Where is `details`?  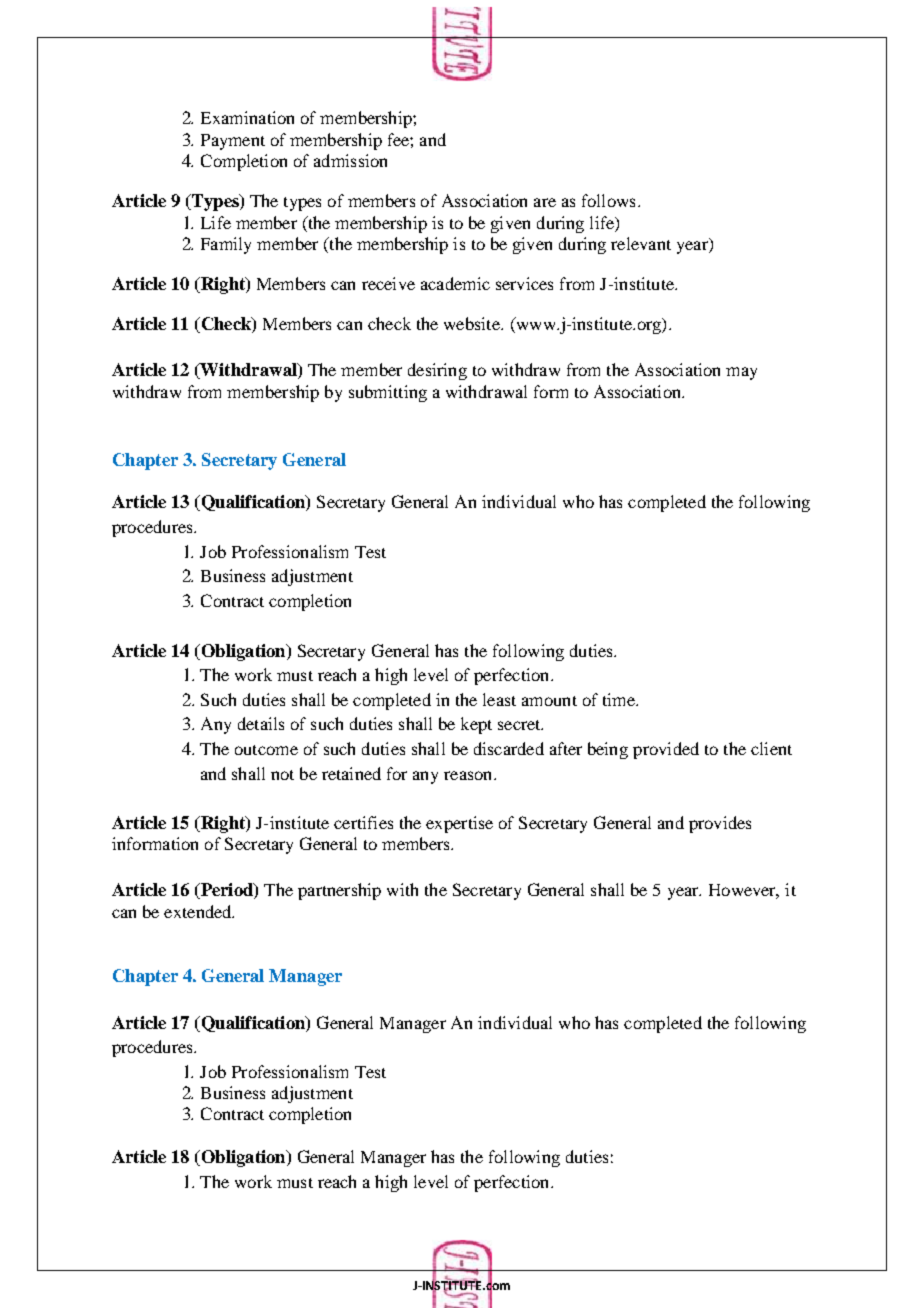
details is located at coordinates (261, 723).
